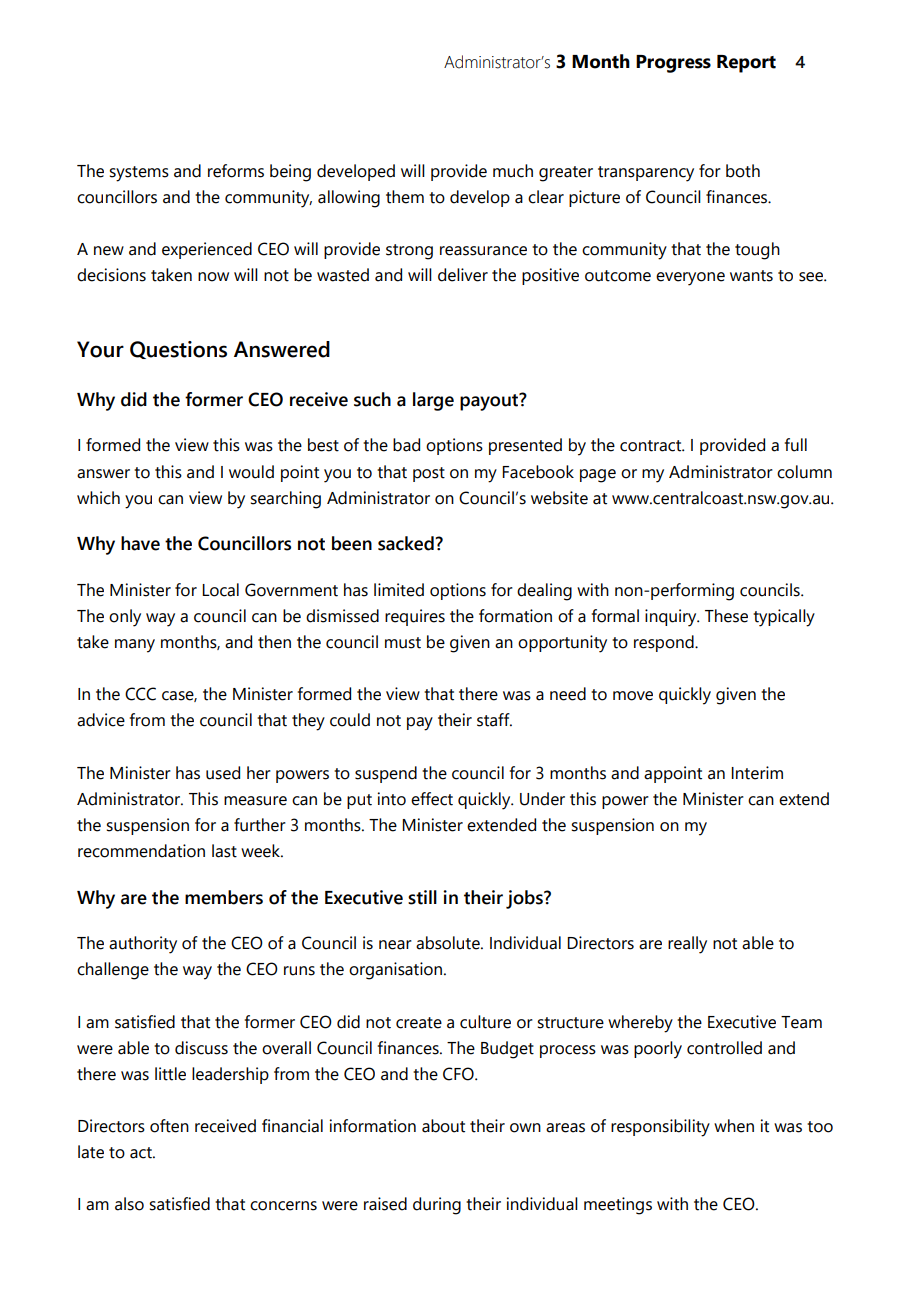  What do you see at coordinates (407, 543) in the screenshot?
I see `sacked` at bounding box center [407, 543].
